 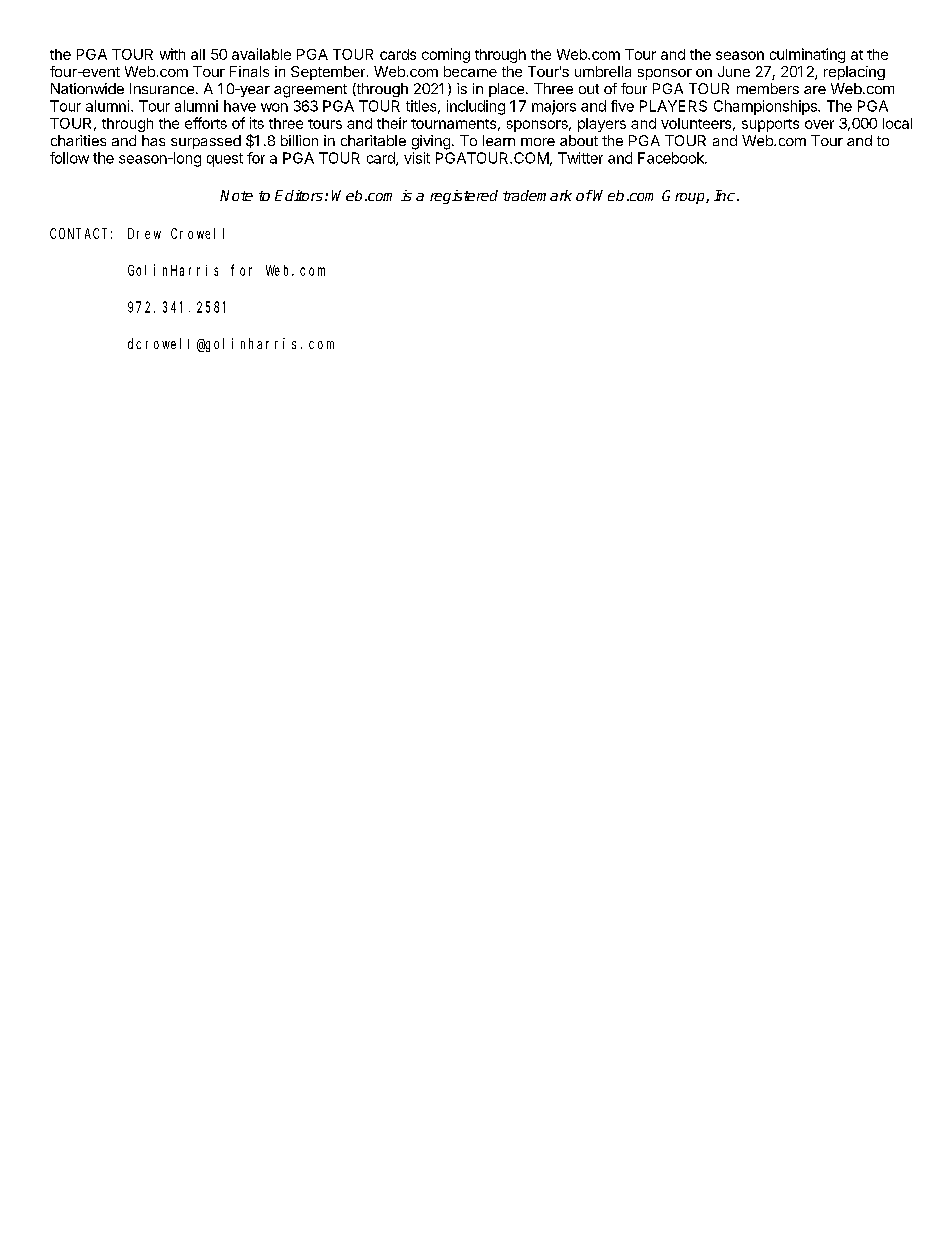 What do you see at coordinates (770, 125) in the screenshot?
I see `supports` at bounding box center [770, 125].
